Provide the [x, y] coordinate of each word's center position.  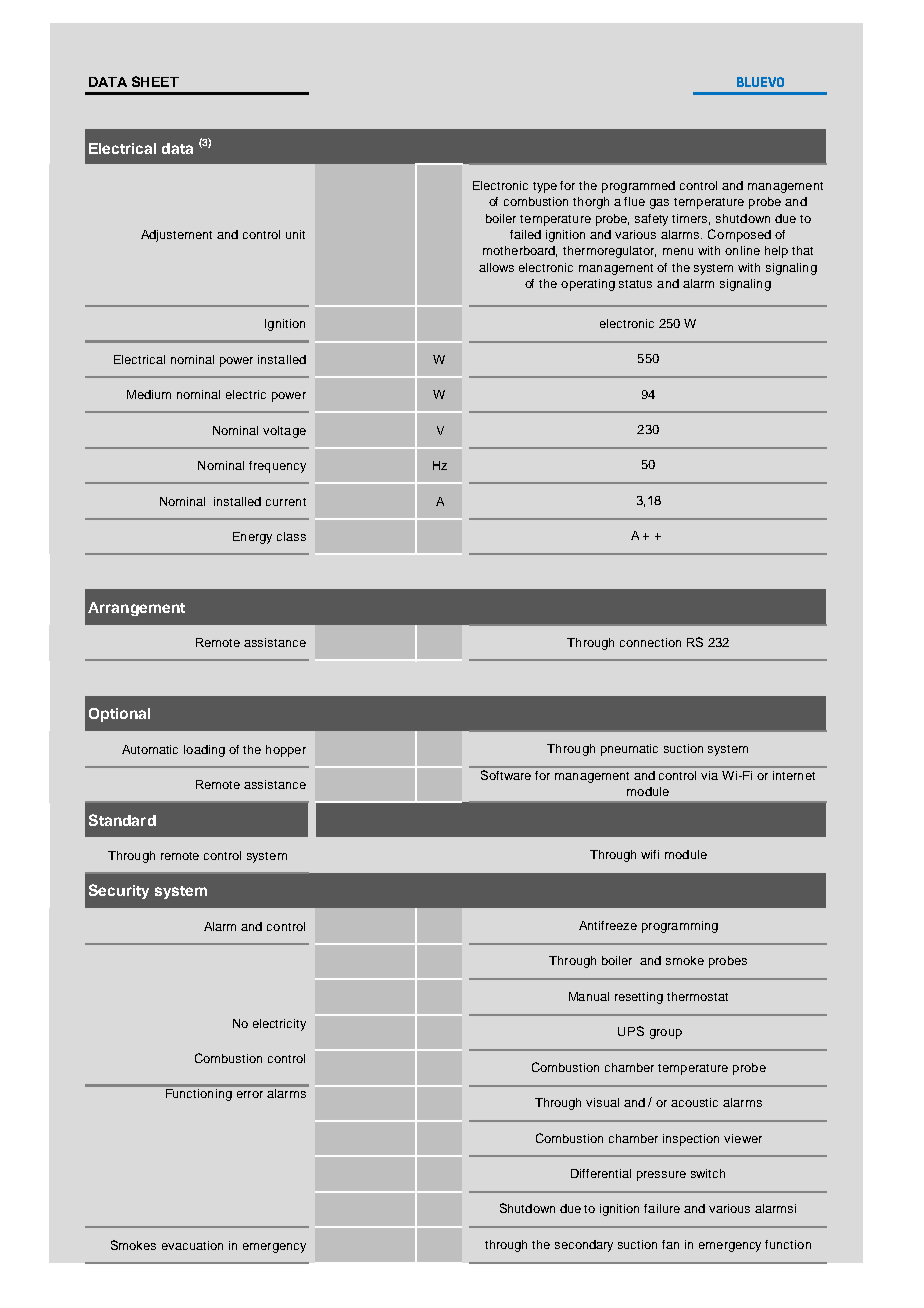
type [545, 187]
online [742, 250]
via [709, 775]
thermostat [697, 996]
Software [506, 775]
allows [496, 267]
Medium [149, 394]
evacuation [192, 1245]
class [291, 536]
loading [204, 751]
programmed [638, 187]
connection [650, 642]
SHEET [155, 81]
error [250, 1094]
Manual [589, 996]
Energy [252, 538]
